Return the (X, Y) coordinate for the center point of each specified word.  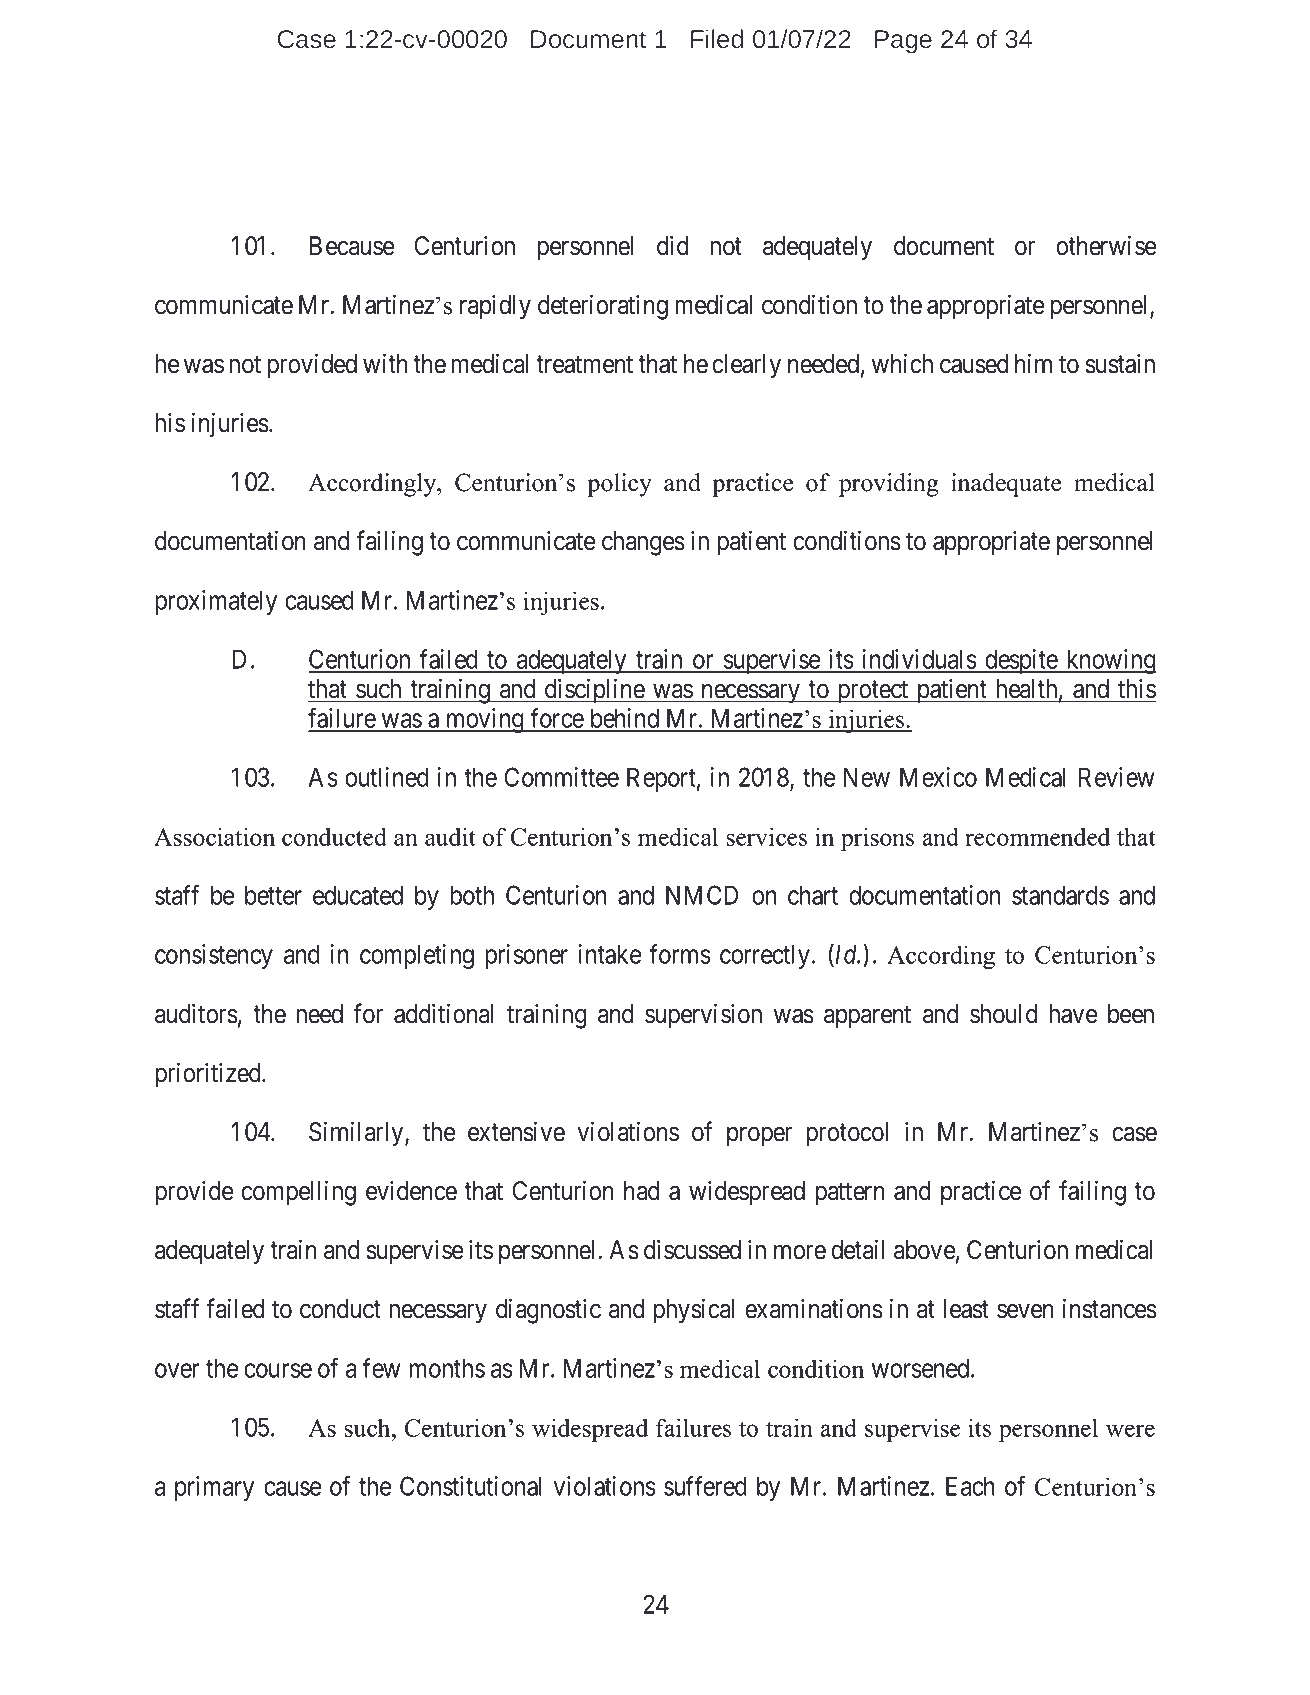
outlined (387, 777)
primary (214, 1488)
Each (970, 1486)
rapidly (495, 307)
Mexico (938, 777)
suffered (705, 1486)
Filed (717, 38)
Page (903, 42)
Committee (562, 777)
